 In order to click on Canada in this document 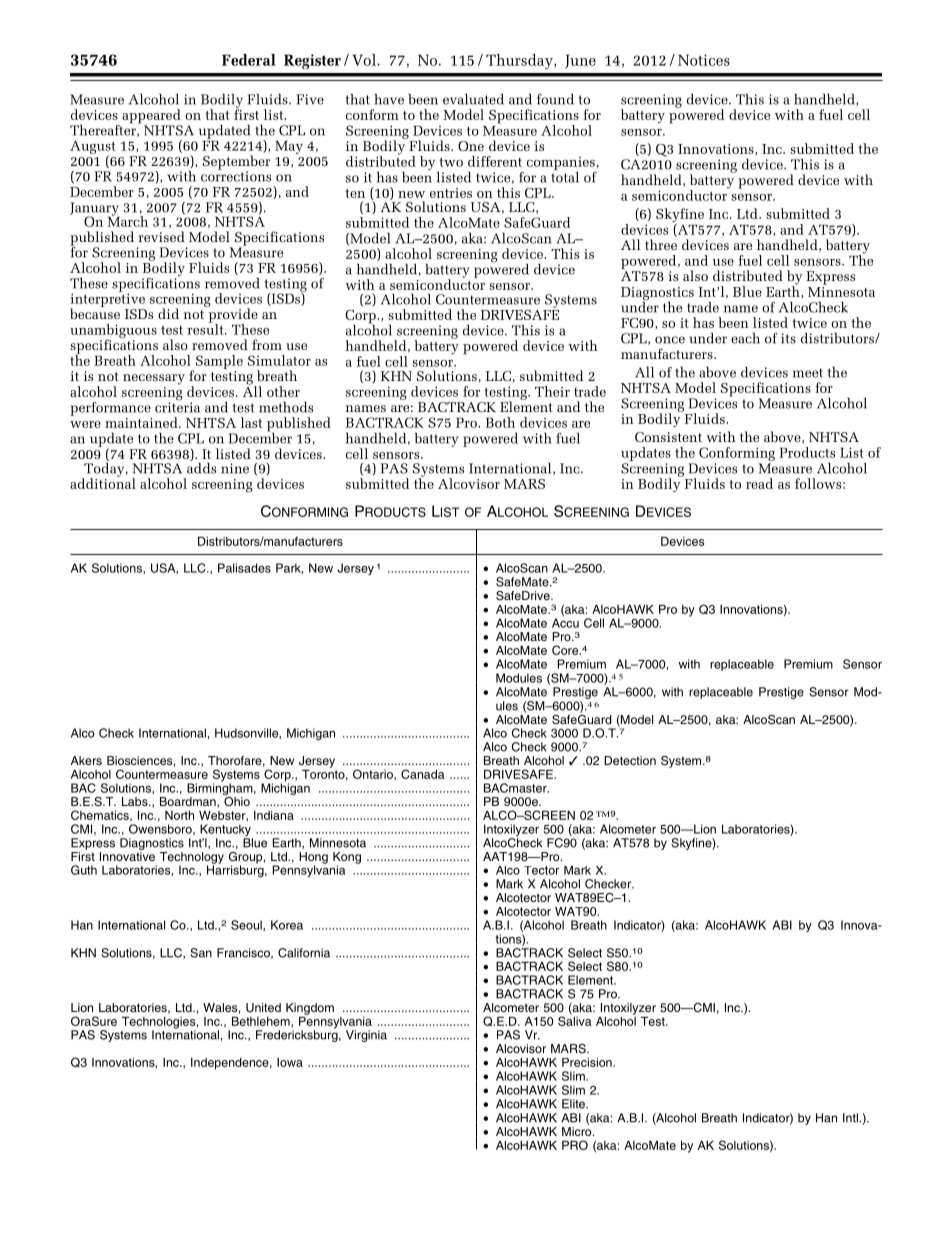, I will do `click(423, 774)`.
